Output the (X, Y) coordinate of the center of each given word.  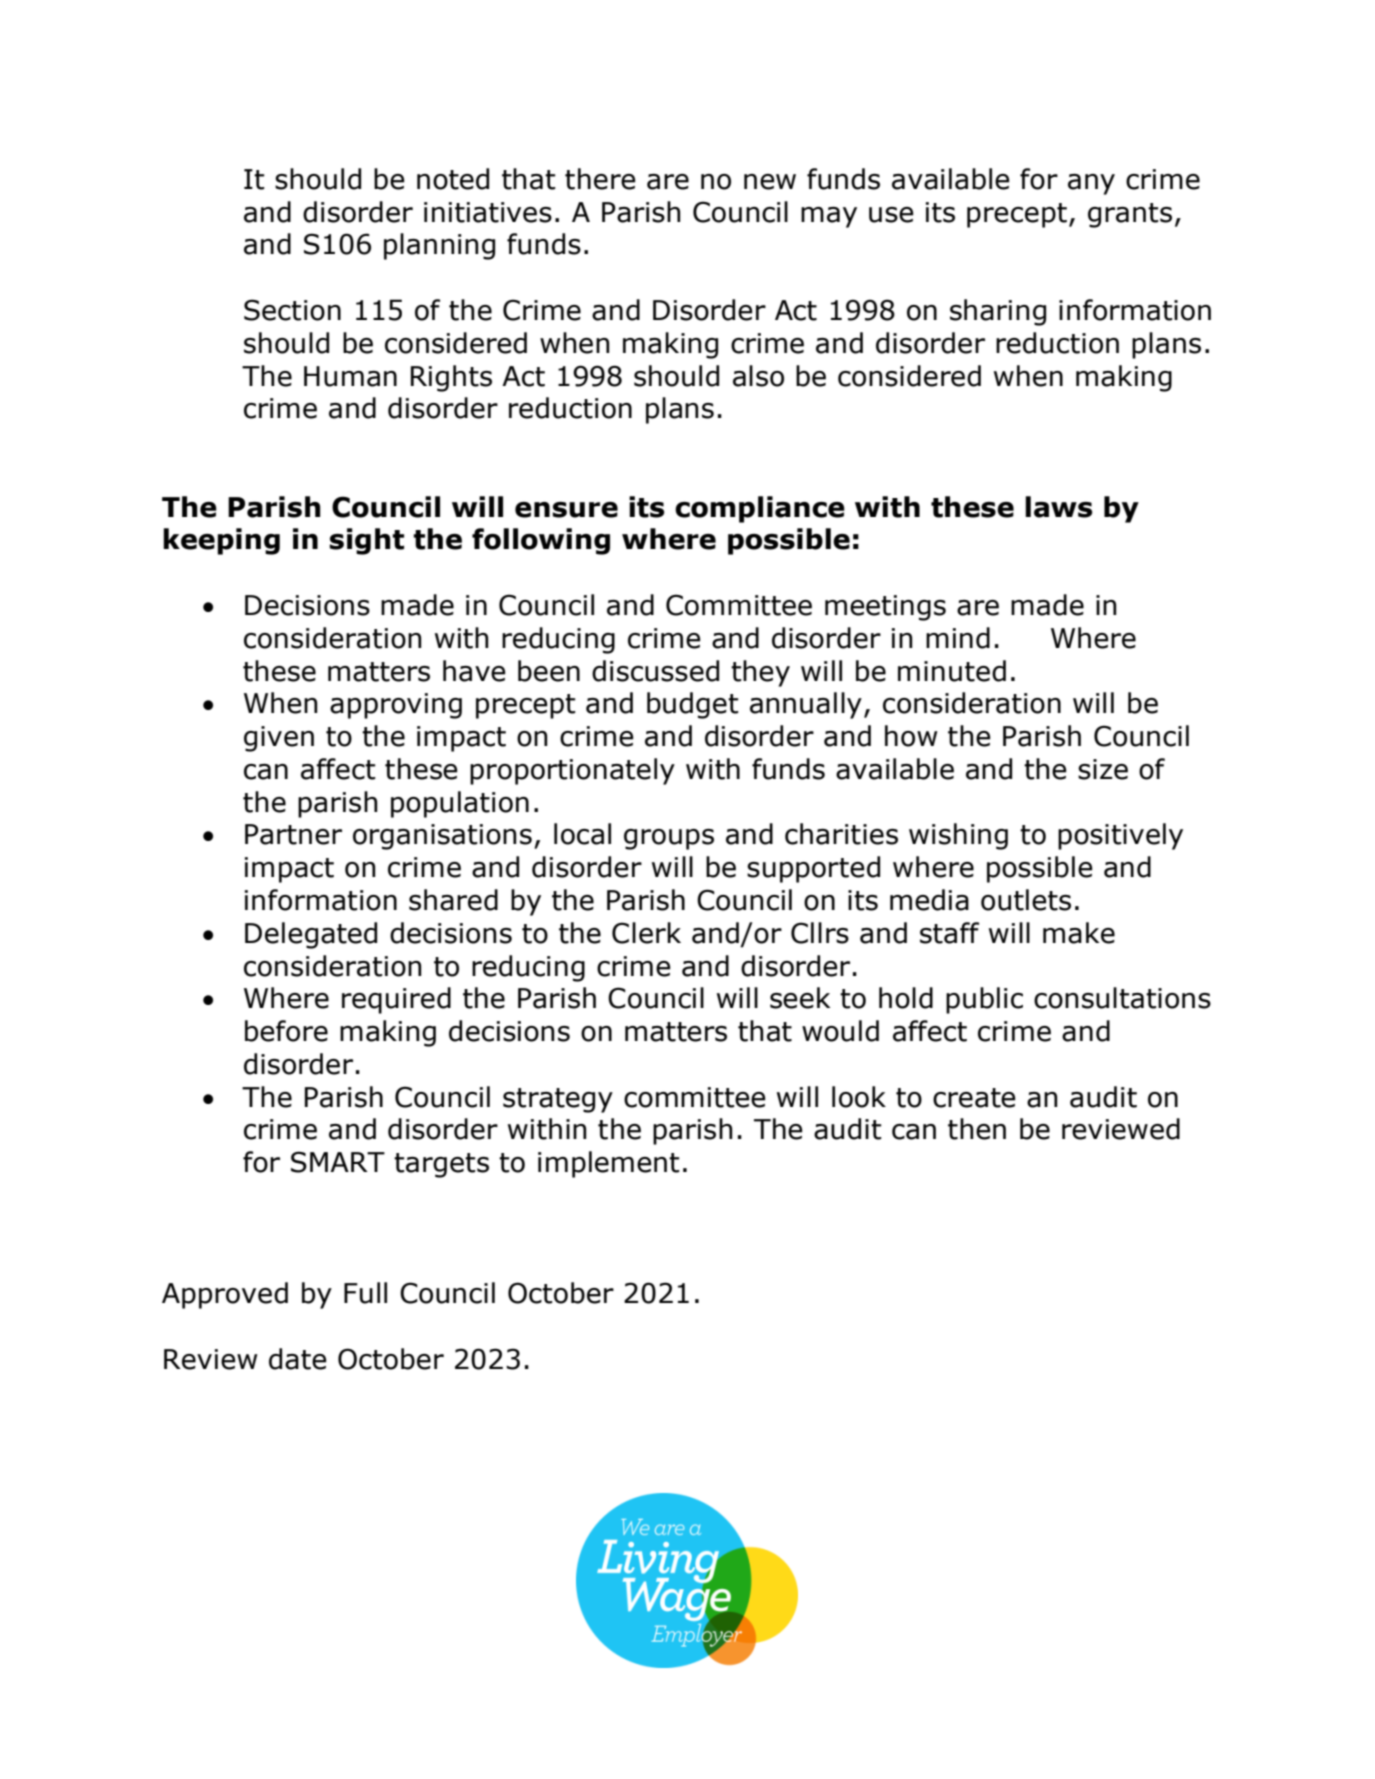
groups (669, 839)
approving (396, 706)
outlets (1026, 900)
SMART (338, 1162)
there (600, 179)
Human (350, 376)
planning (439, 246)
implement (609, 1164)
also (758, 376)
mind (958, 638)
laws (1059, 507)
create (974, 1098)
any (1091, 184)
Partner (293, 834)
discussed (655, 671)
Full (365, 1293)
